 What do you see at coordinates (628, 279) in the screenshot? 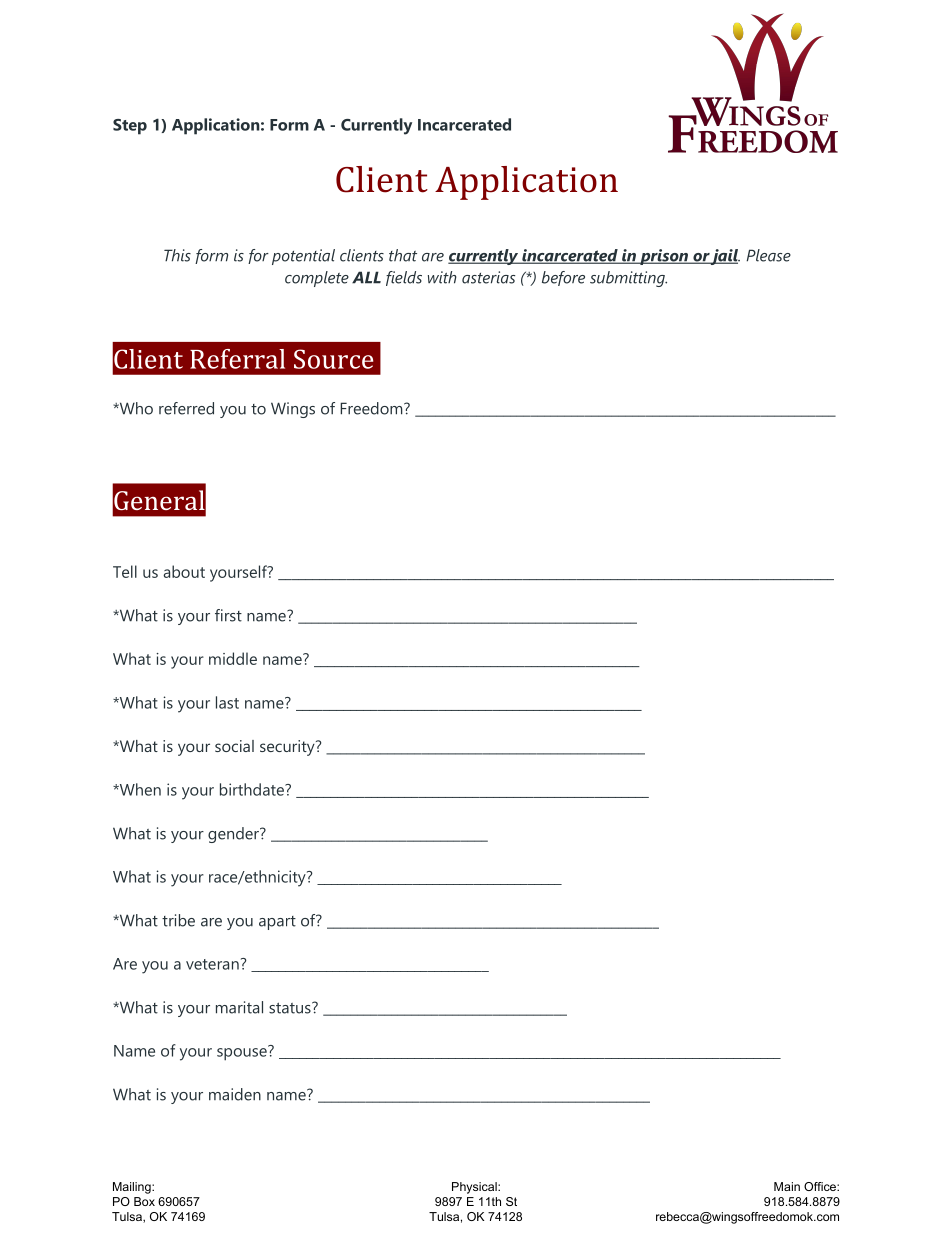
I see `submitting` at bounding box center [628, 279].
